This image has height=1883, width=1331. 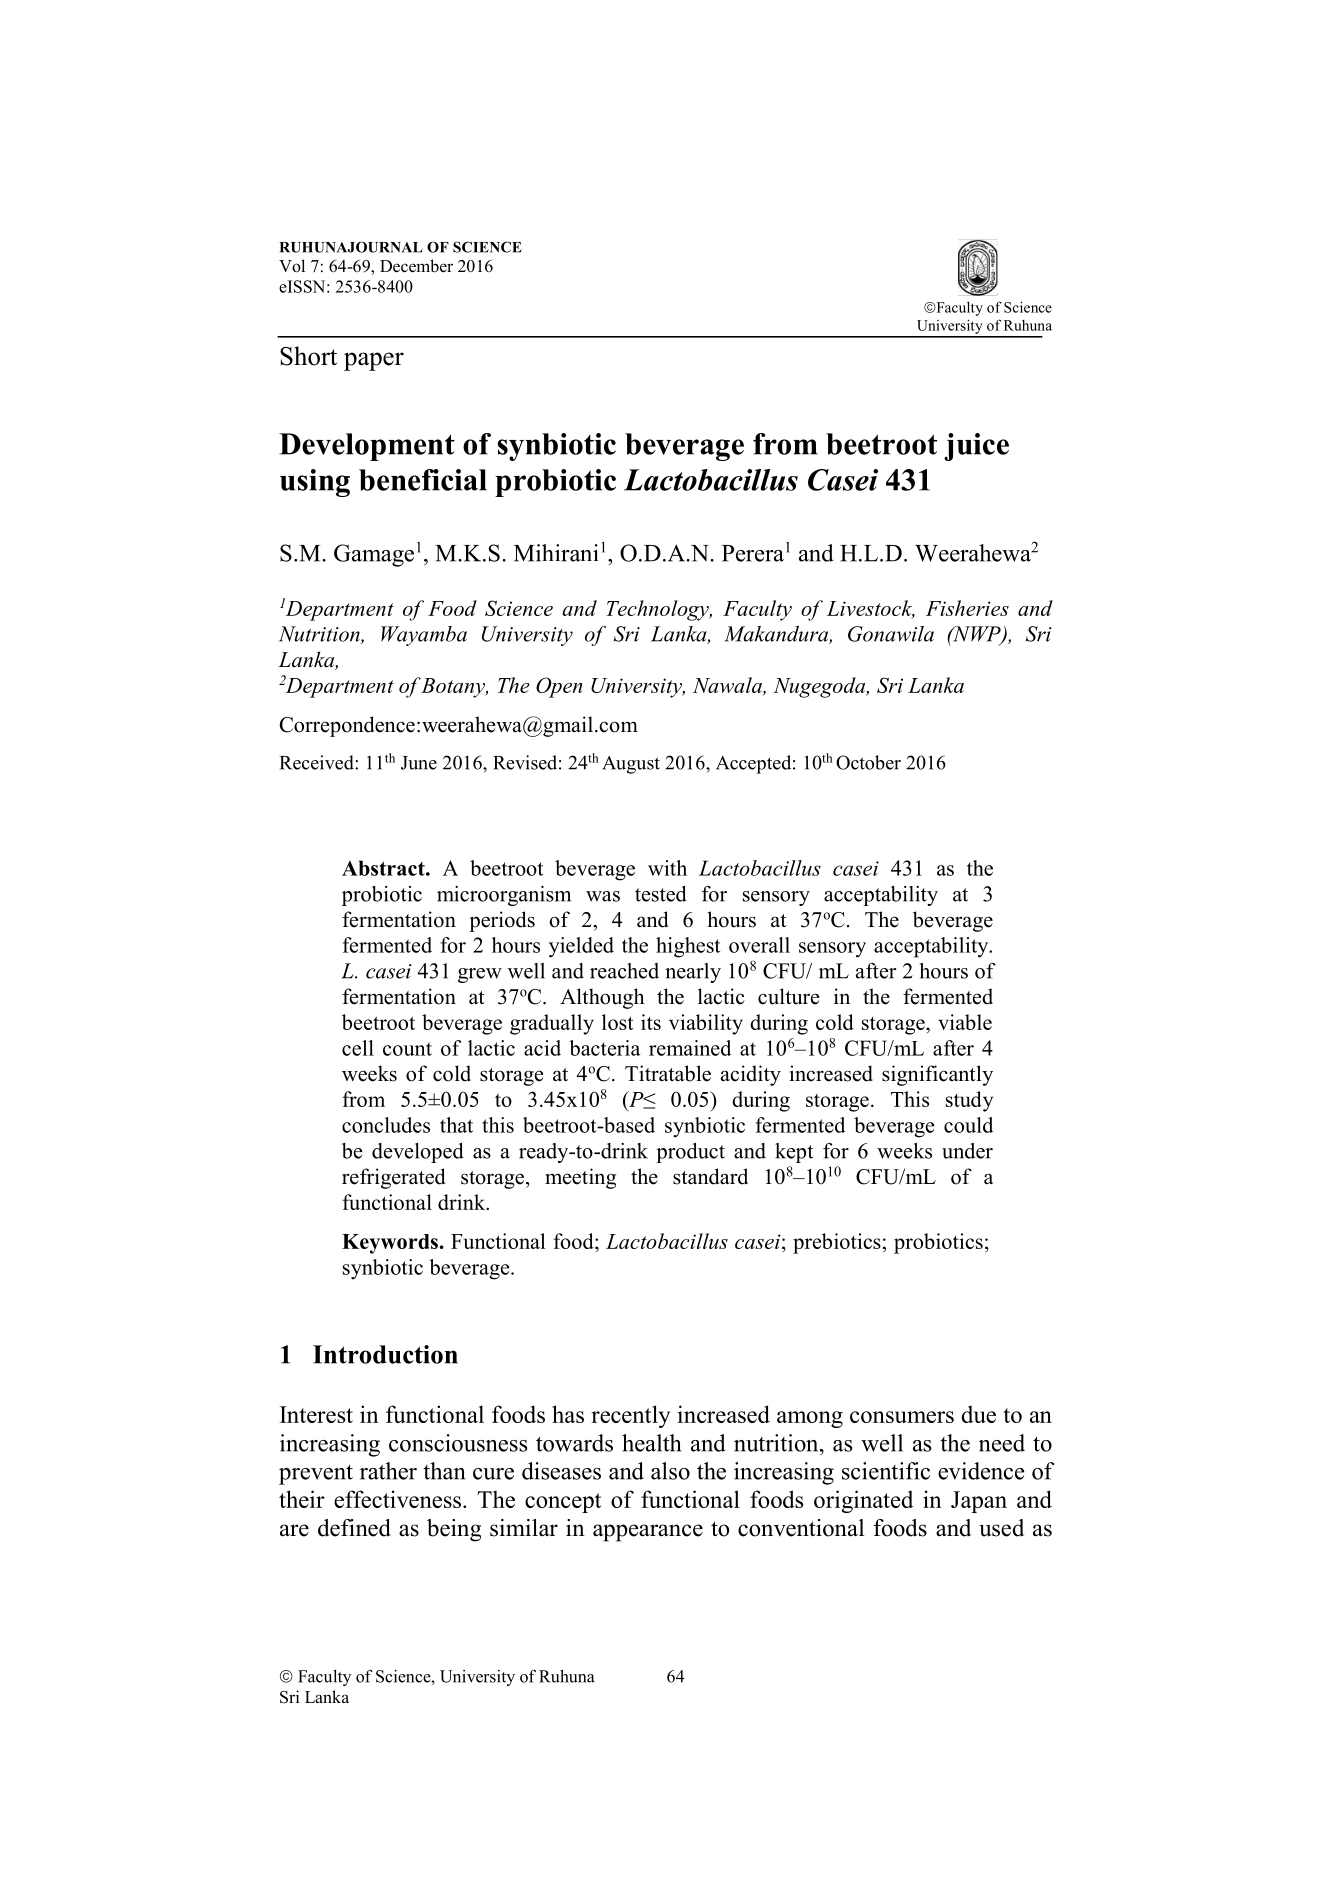 What do you see at coordinates (397, 1499) in the image?
I see `effectiveness` at bounding box center [397, 1499].
